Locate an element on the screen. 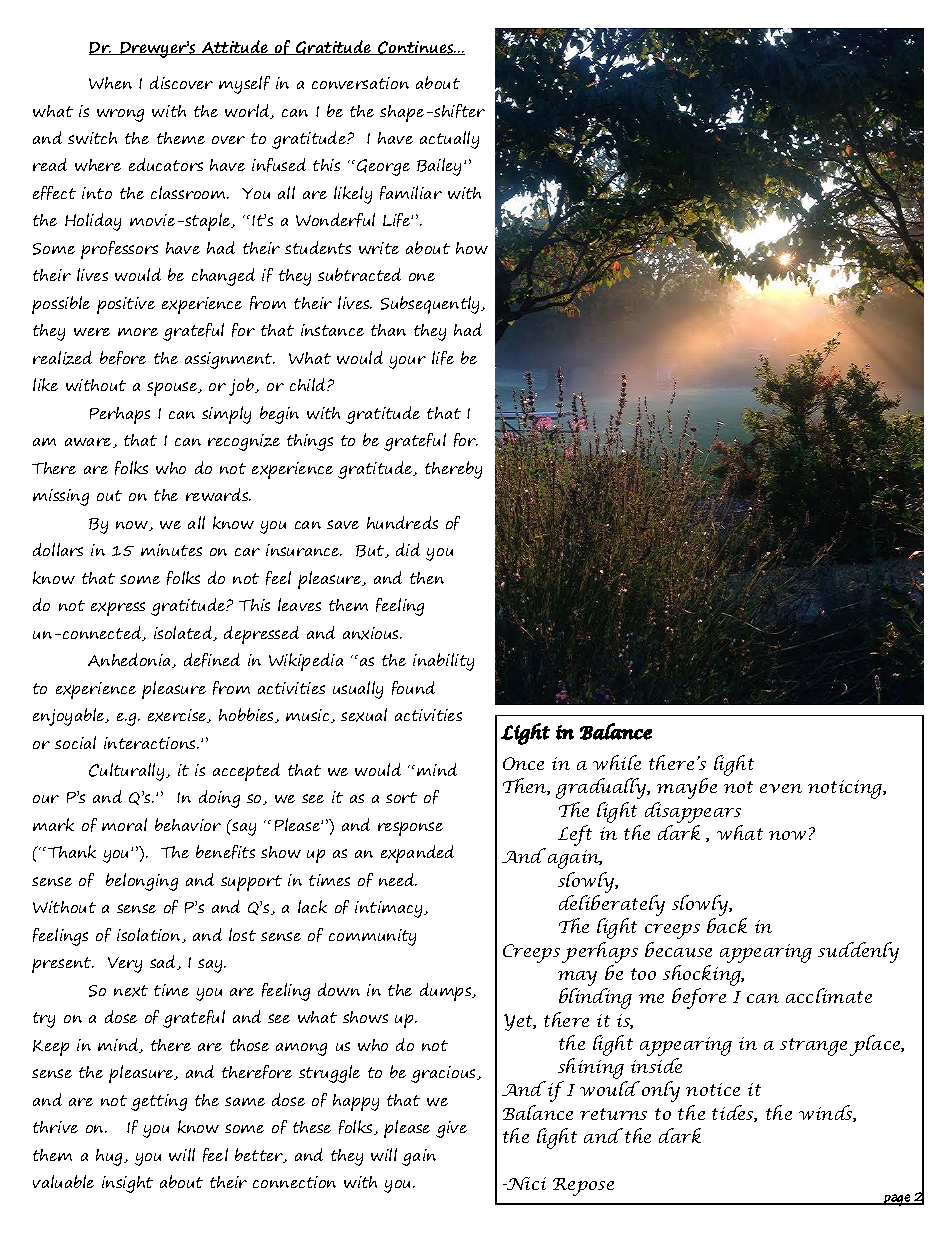 The image size is (952, 1233). When is located at coordinates (110, 83).
